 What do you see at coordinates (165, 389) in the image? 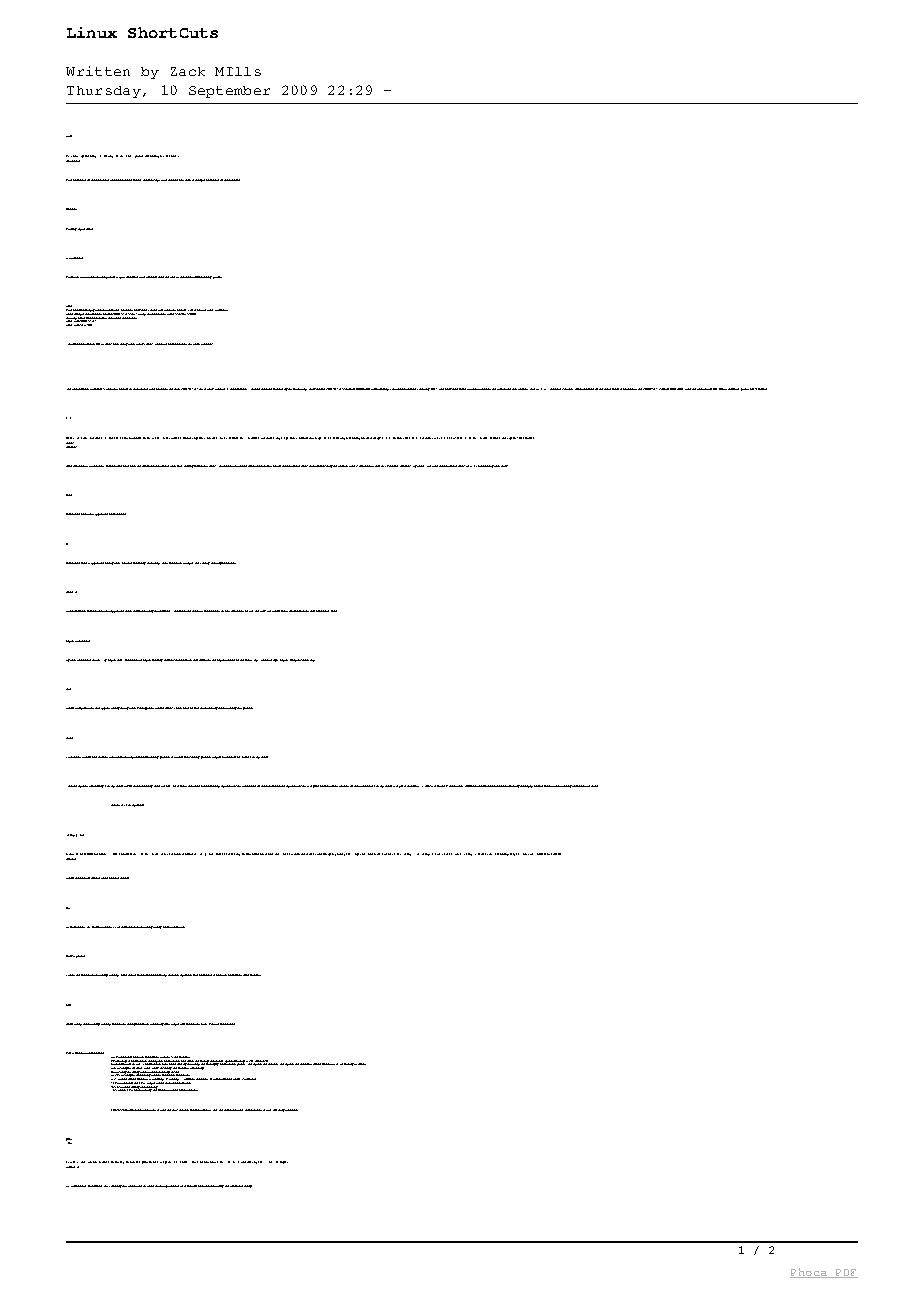
I see `has` at bounding box center [165, 389].
